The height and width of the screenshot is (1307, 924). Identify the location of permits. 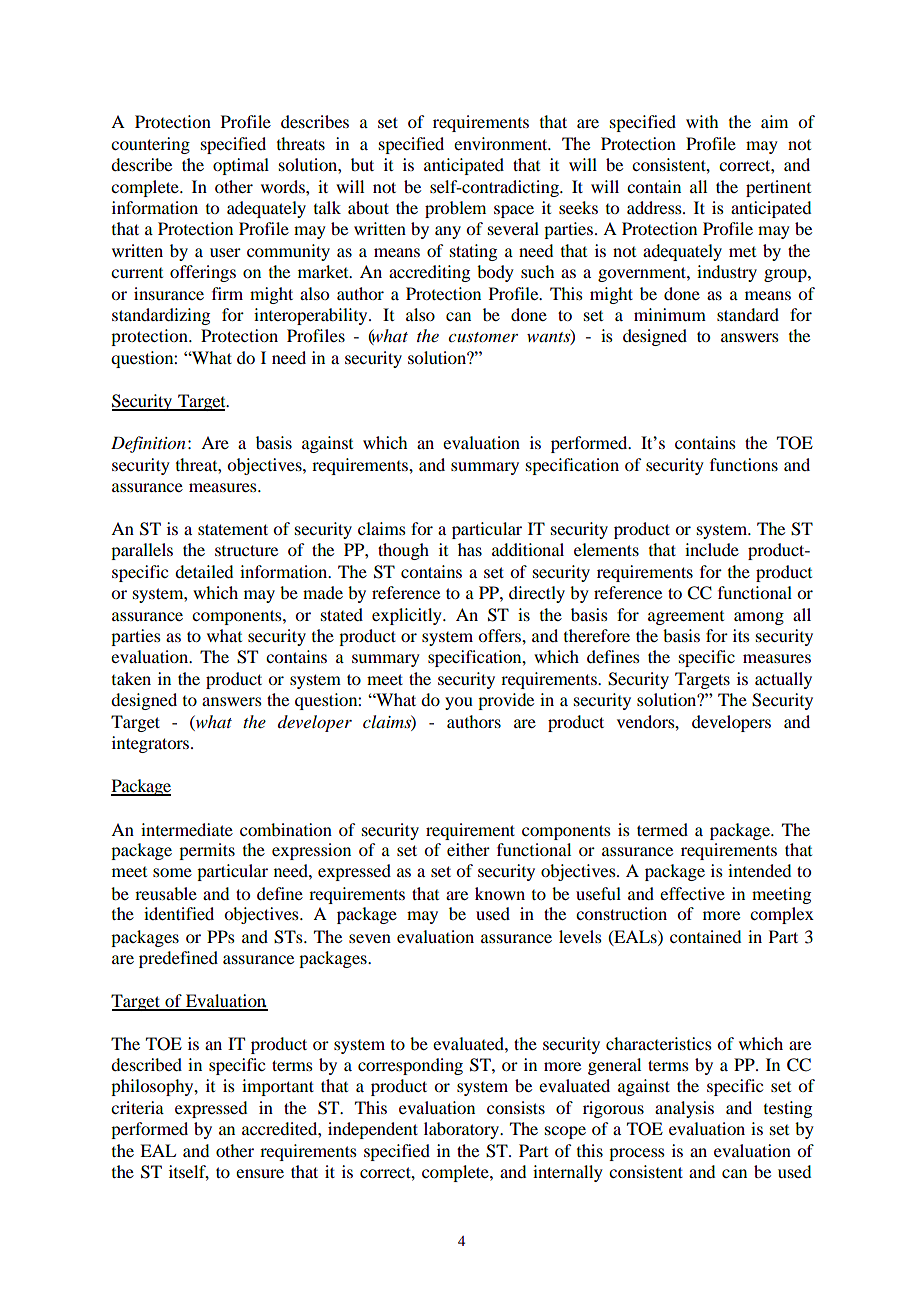
(207, 851).
